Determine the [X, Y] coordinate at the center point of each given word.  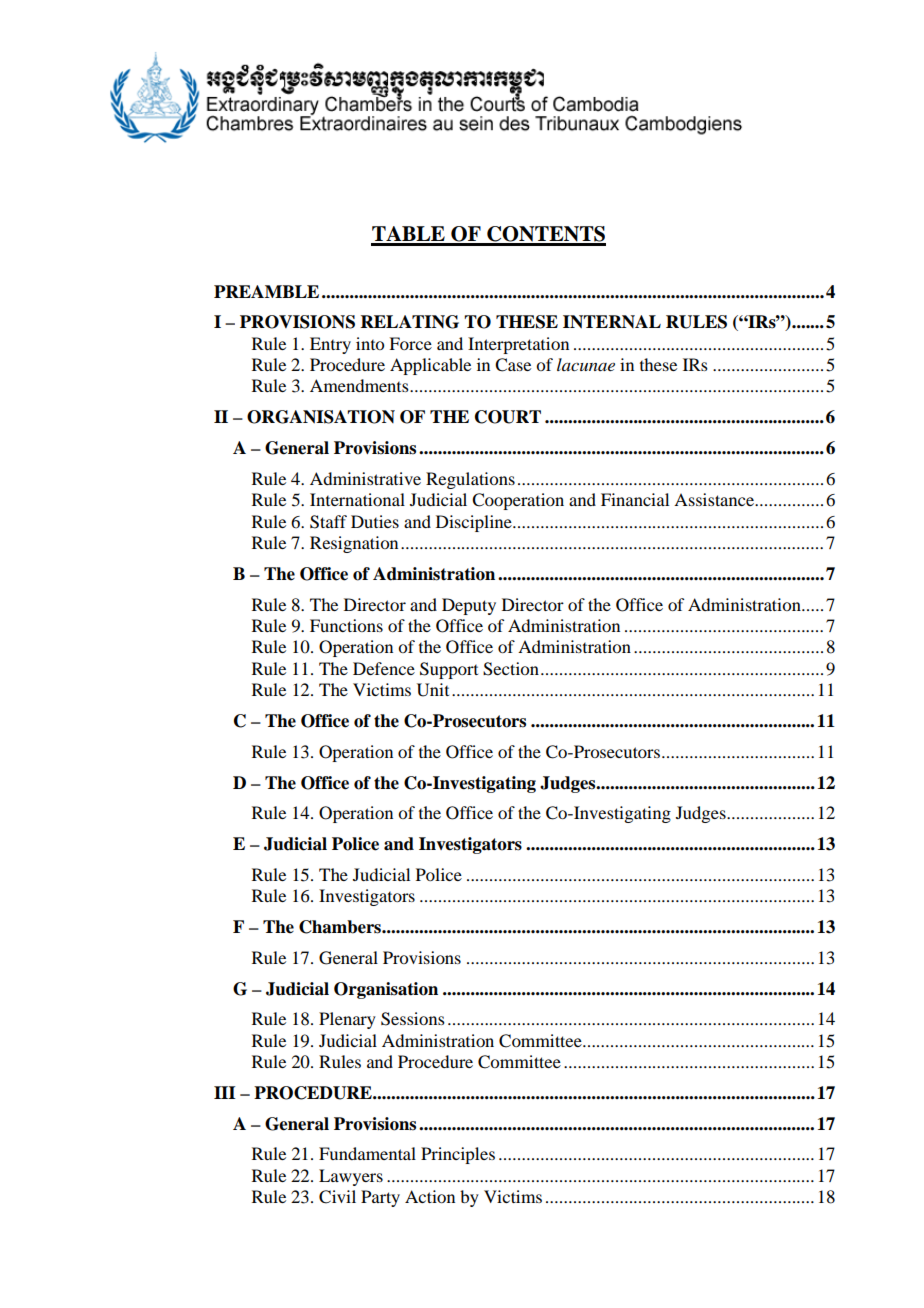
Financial [635, 499]
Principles [458, 1155]
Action [430, 1196]
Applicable [430, 366]
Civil [337, 1197]
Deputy [469, 606]
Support [449, 670]
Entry [330, 345]
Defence [384, 668]
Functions [346, 625]
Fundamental [367, 1153]
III [225, 1092]
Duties [375, 521]
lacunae [586, 364]
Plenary [347, 1020]
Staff [328, 522]
